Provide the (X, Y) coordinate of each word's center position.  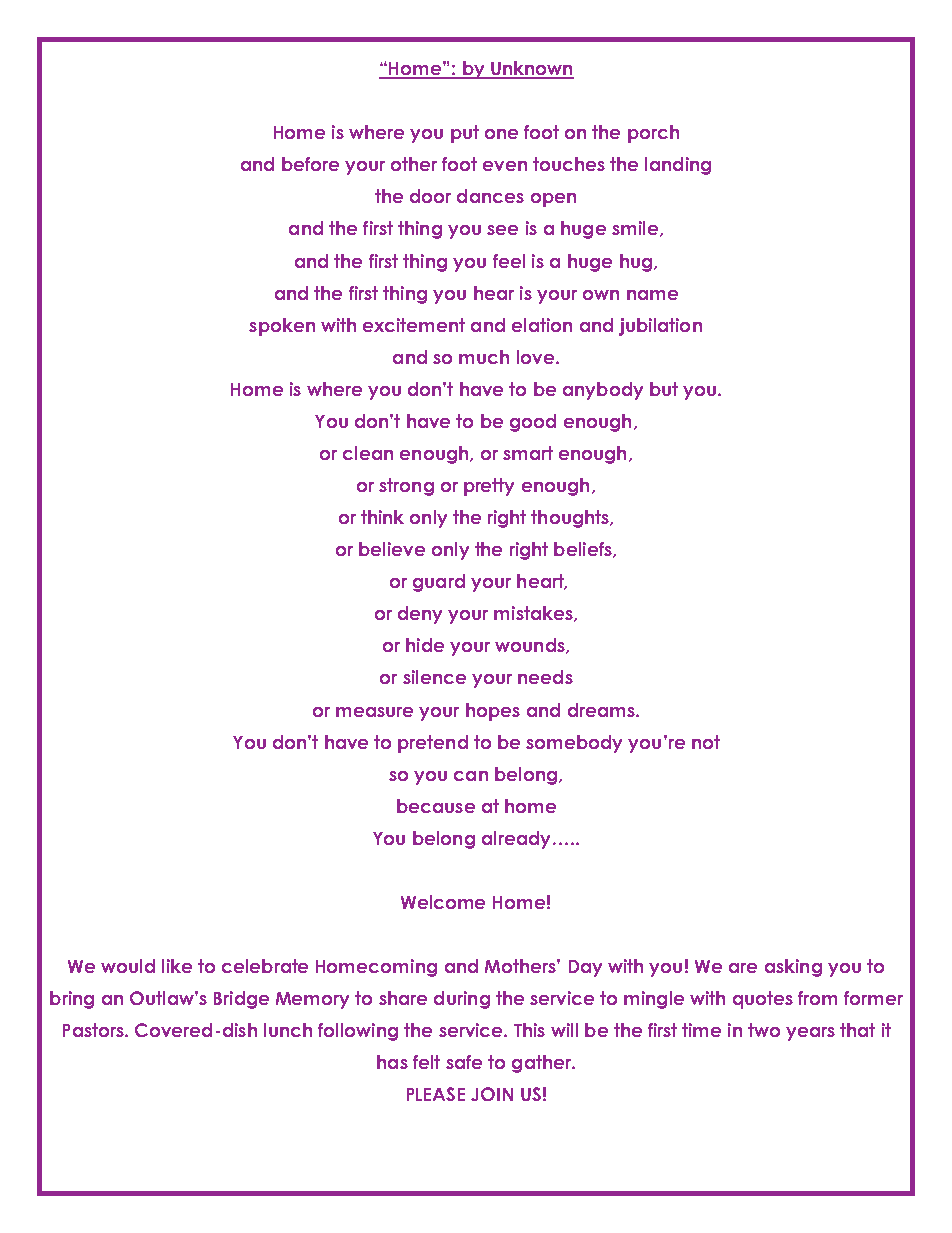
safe (464, 1062)
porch (653, 134)
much (484, 357)
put (465, 134)
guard (439, 583)
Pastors (94, 1030)
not (706, 742)
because (436, 806)
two (764, 1030)
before (310, 164)
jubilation (660, 327)
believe (392, 549)
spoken (282, 327)
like (177, 966)
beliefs (584, 550)
